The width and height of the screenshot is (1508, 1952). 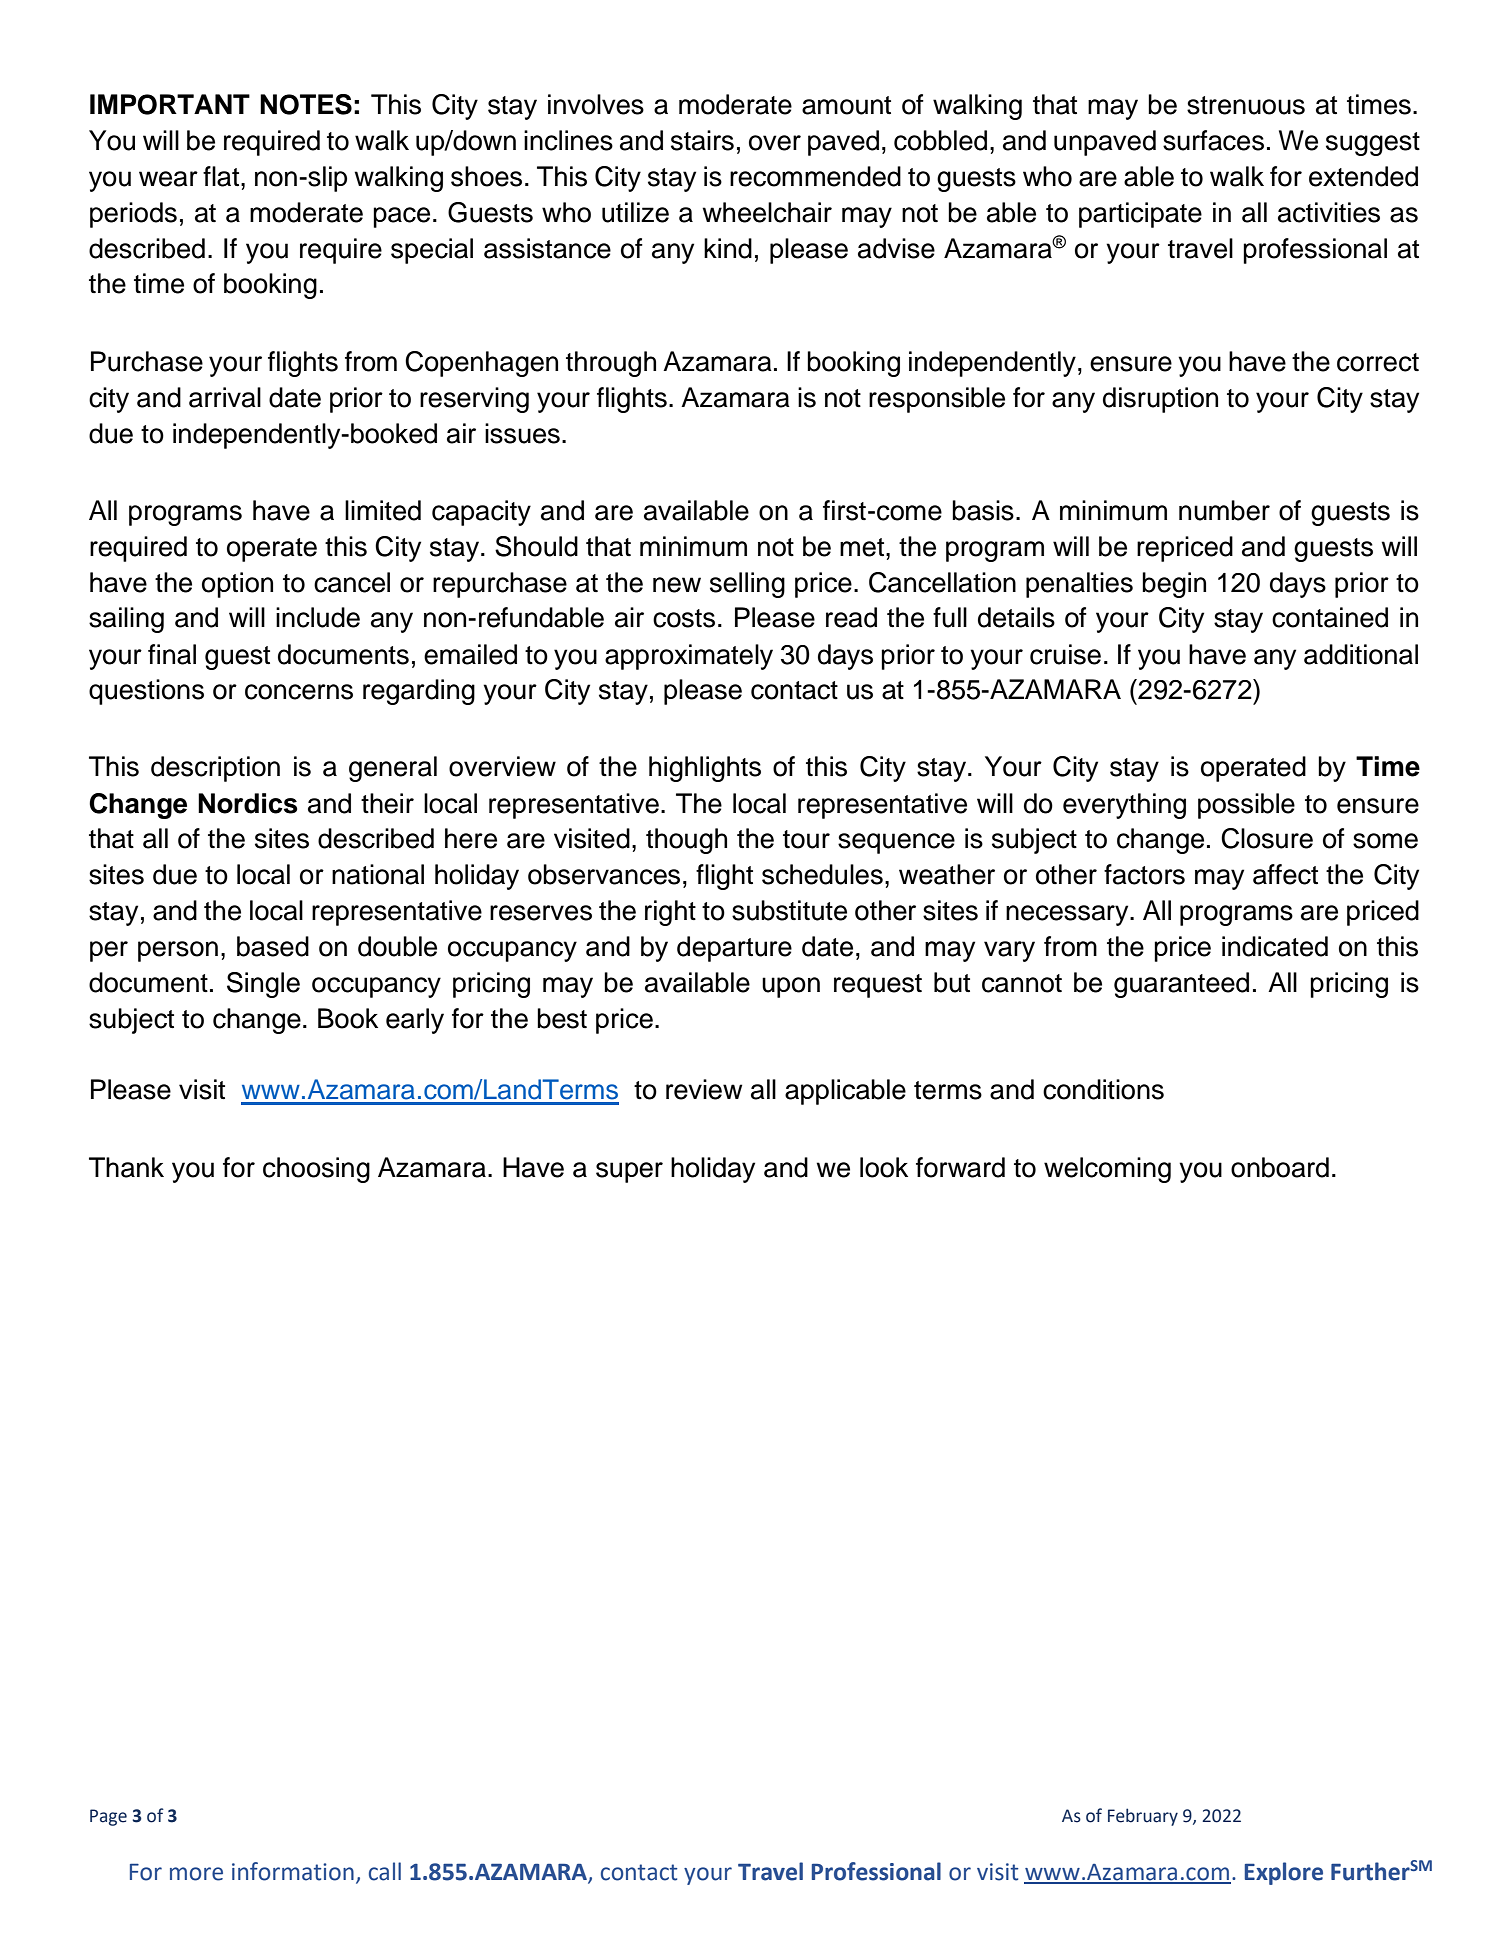 I want to click on call, so click(x=385, y=1871).
